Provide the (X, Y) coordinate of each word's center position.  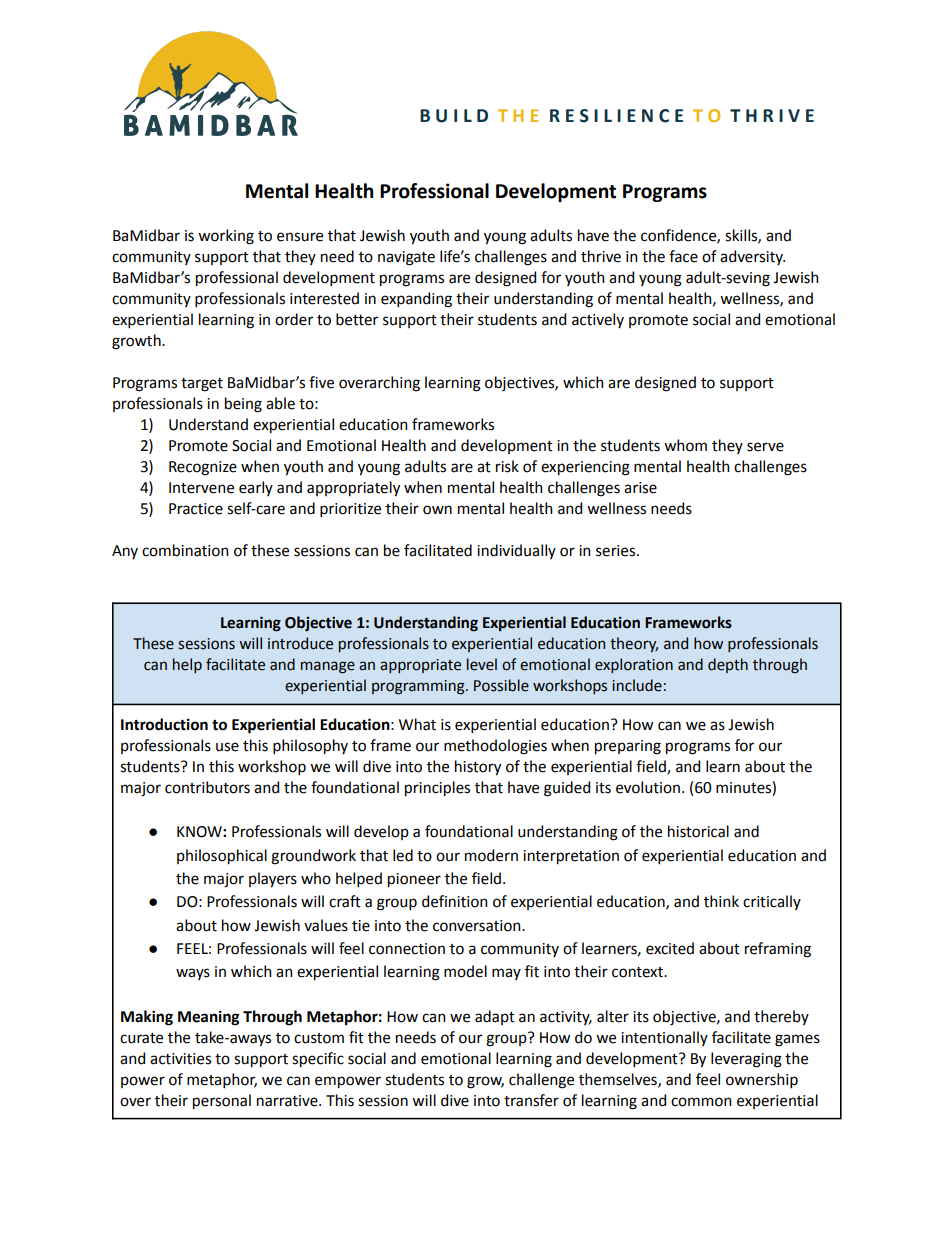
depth (728, 665)
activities (180, 1059)
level (482, 664)
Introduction (164, 724)
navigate (406, 258)
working (226, 237)
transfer (531, 1100)
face (683, 256)
